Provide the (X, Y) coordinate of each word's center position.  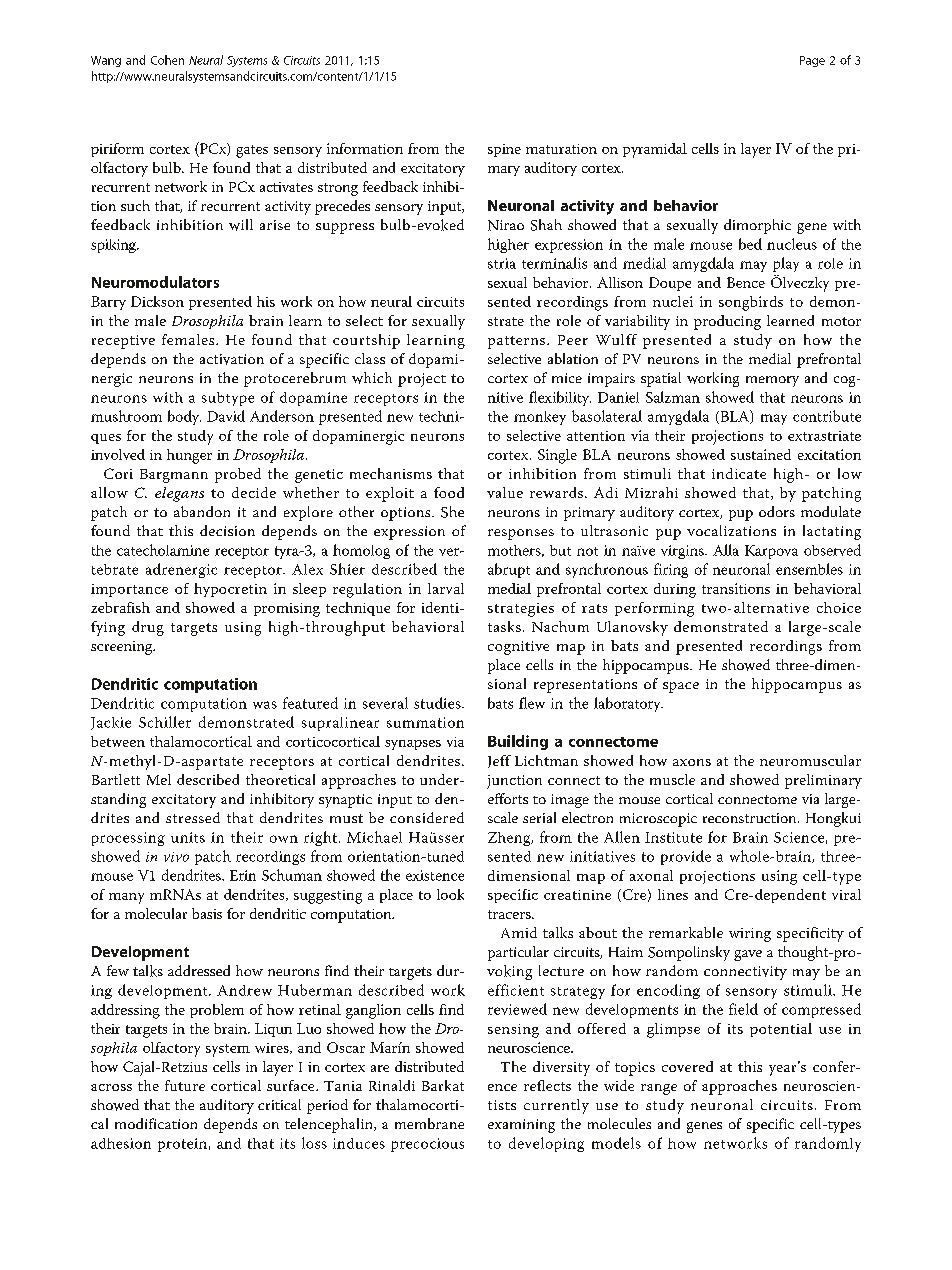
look (450, 894)
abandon (202, 511)
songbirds (751, 303)
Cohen (167, 60)
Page (812, 61)
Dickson (157, 301)
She (452, 512)
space (681, 687)
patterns (518, 342)
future (185, 1085)
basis (207, 913)
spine (504, 150)
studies (438, 703)
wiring (750, 935)
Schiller (165, 722)
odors (777, 511)
